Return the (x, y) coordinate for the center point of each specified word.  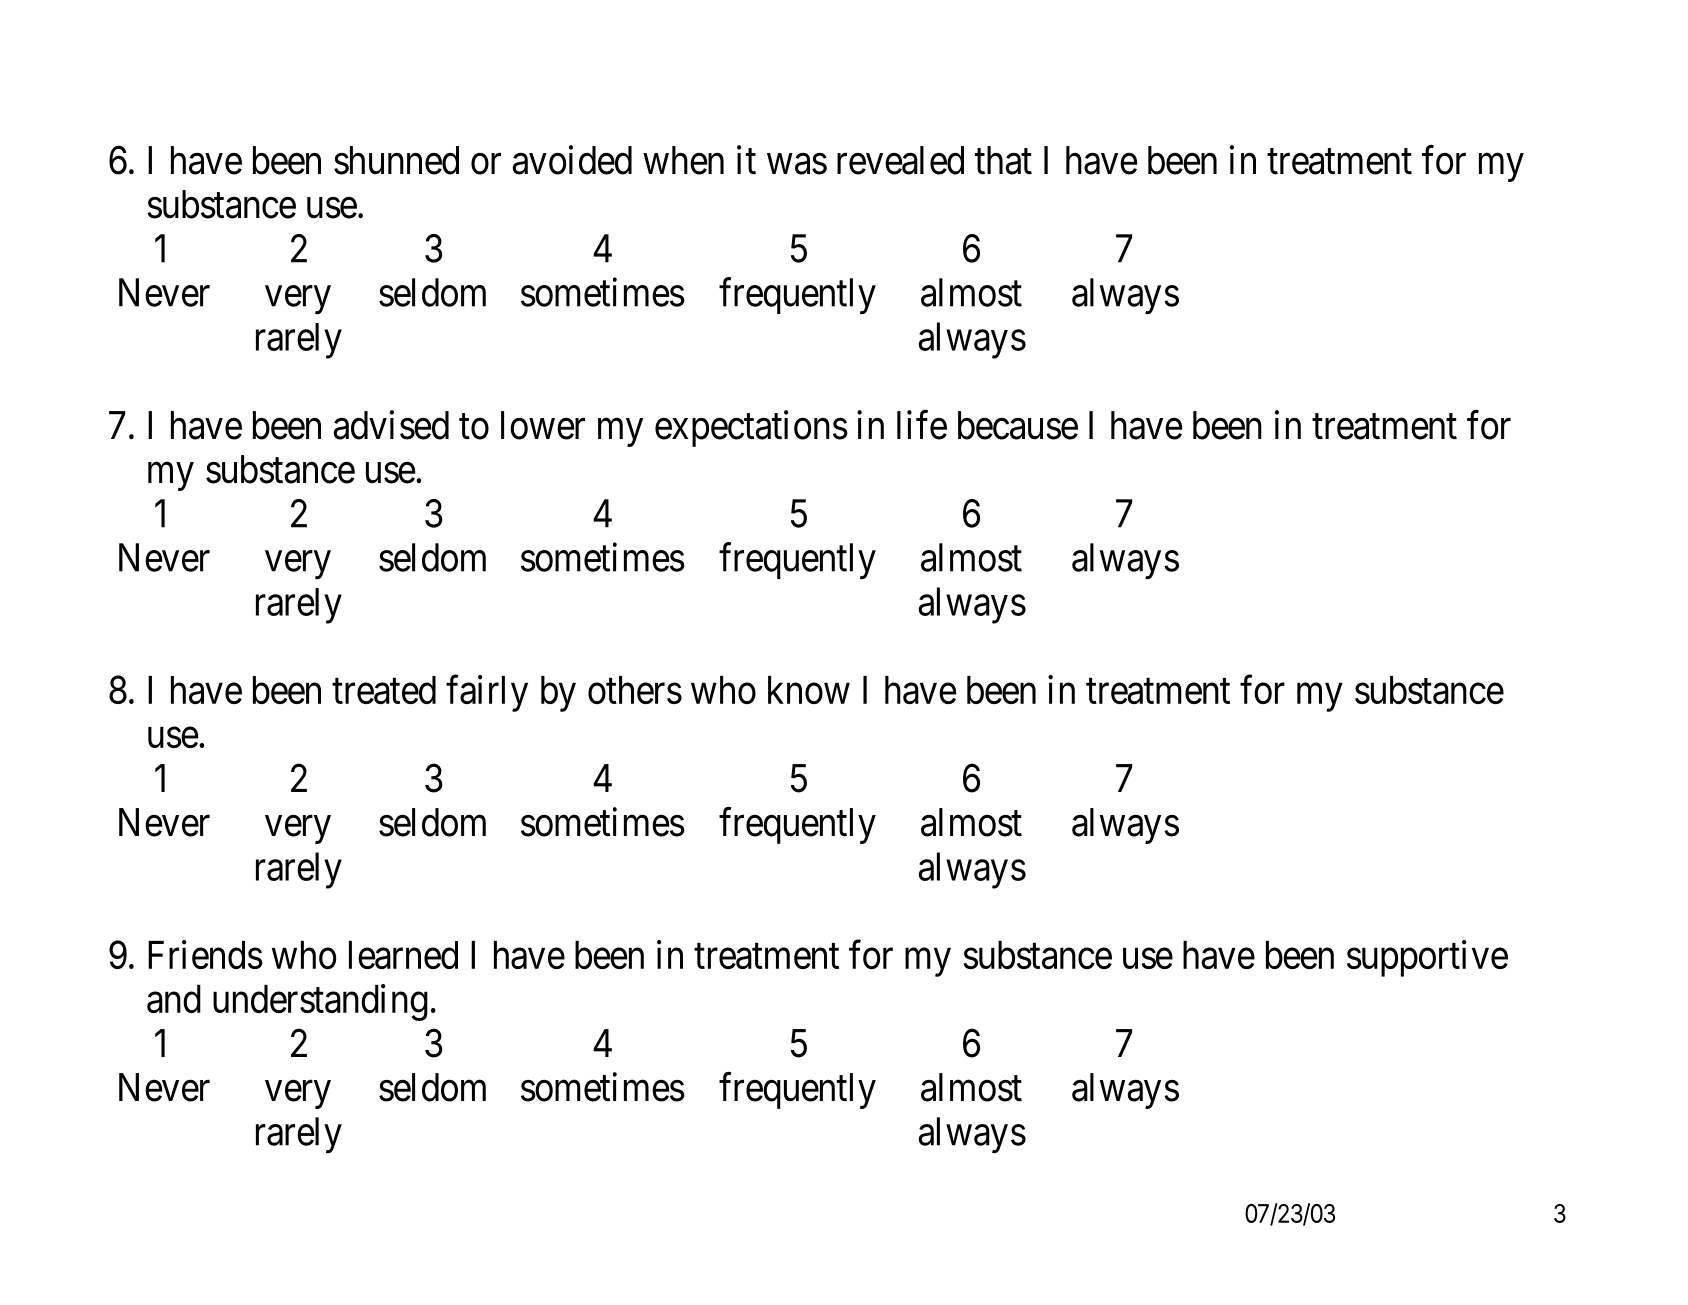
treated (384, 690)
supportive (1427, 958)
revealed (900, 160)
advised (391, 425)
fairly (487, 693)
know (809, 690)
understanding (320, 1002)
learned (403, 955)
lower (543, 425)
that (1003, 160)
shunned (396, 160)
